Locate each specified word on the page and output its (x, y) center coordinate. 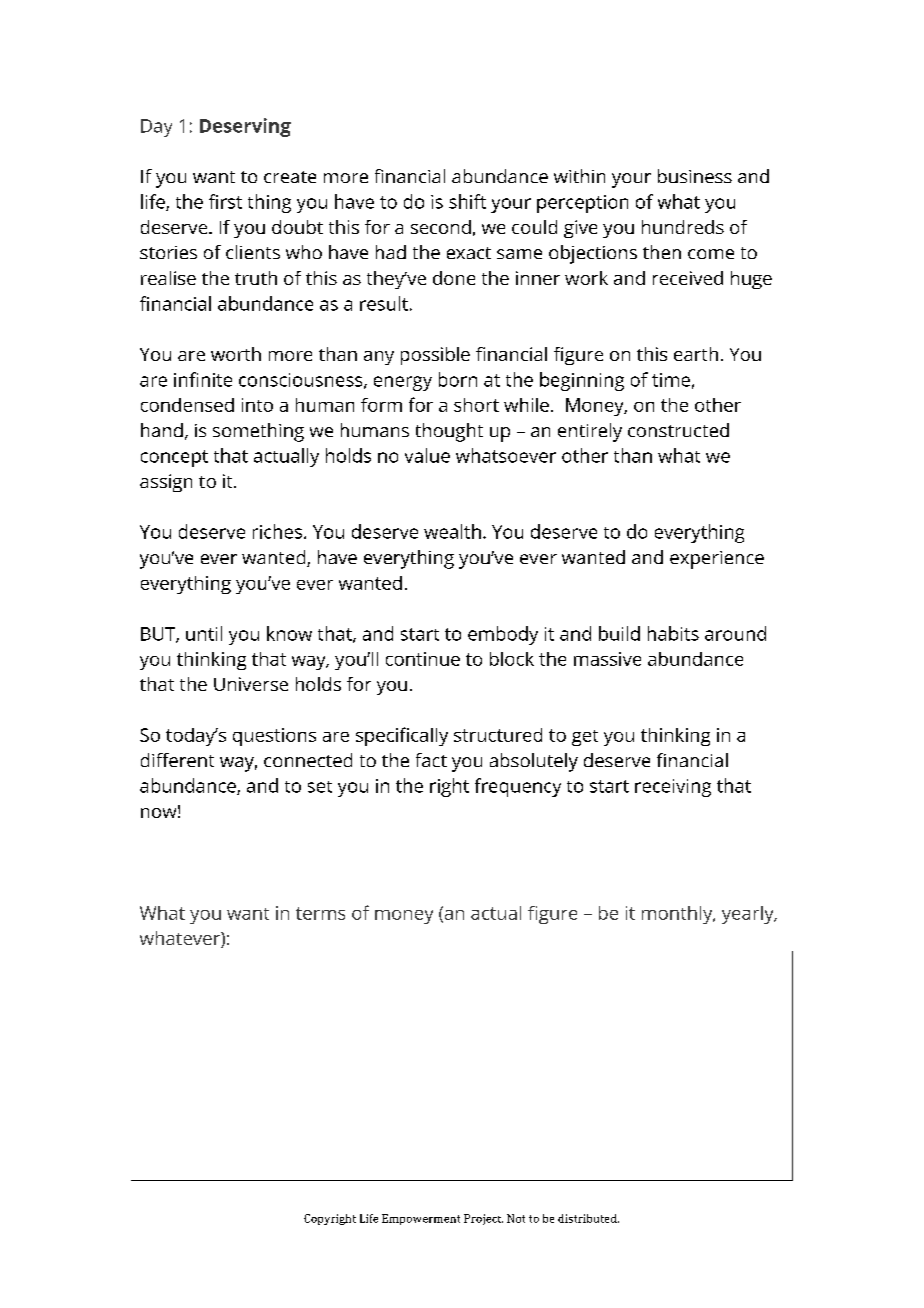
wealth (452, 531)
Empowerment (421, 1219)
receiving (673, 788)
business (695, 176)
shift (467, 201)
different (177, 760)
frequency (518, 787)
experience (717, 560)
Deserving (245, 127)
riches (277, 531)
